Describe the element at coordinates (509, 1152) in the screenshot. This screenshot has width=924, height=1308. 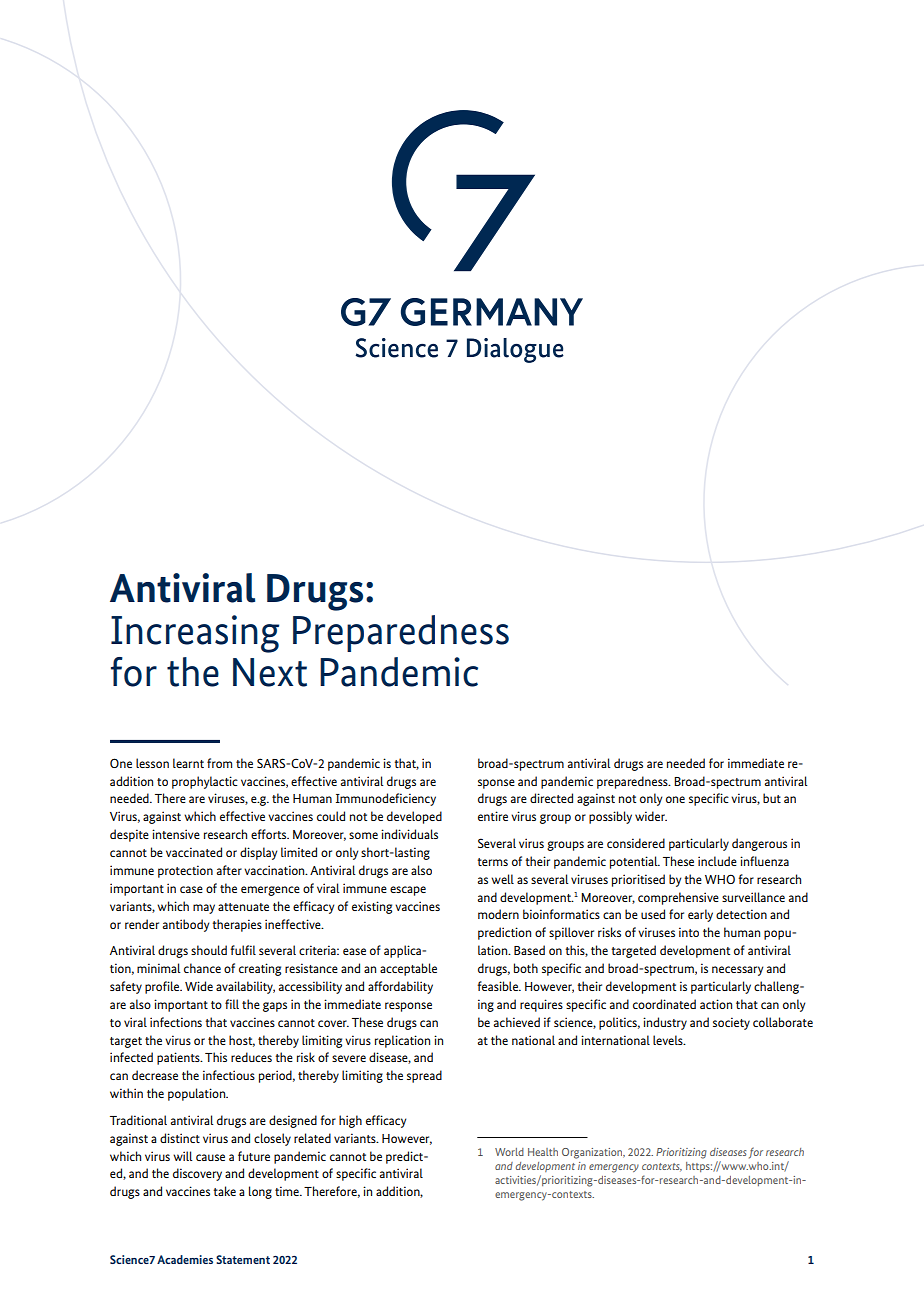
I see `World` at that location.
